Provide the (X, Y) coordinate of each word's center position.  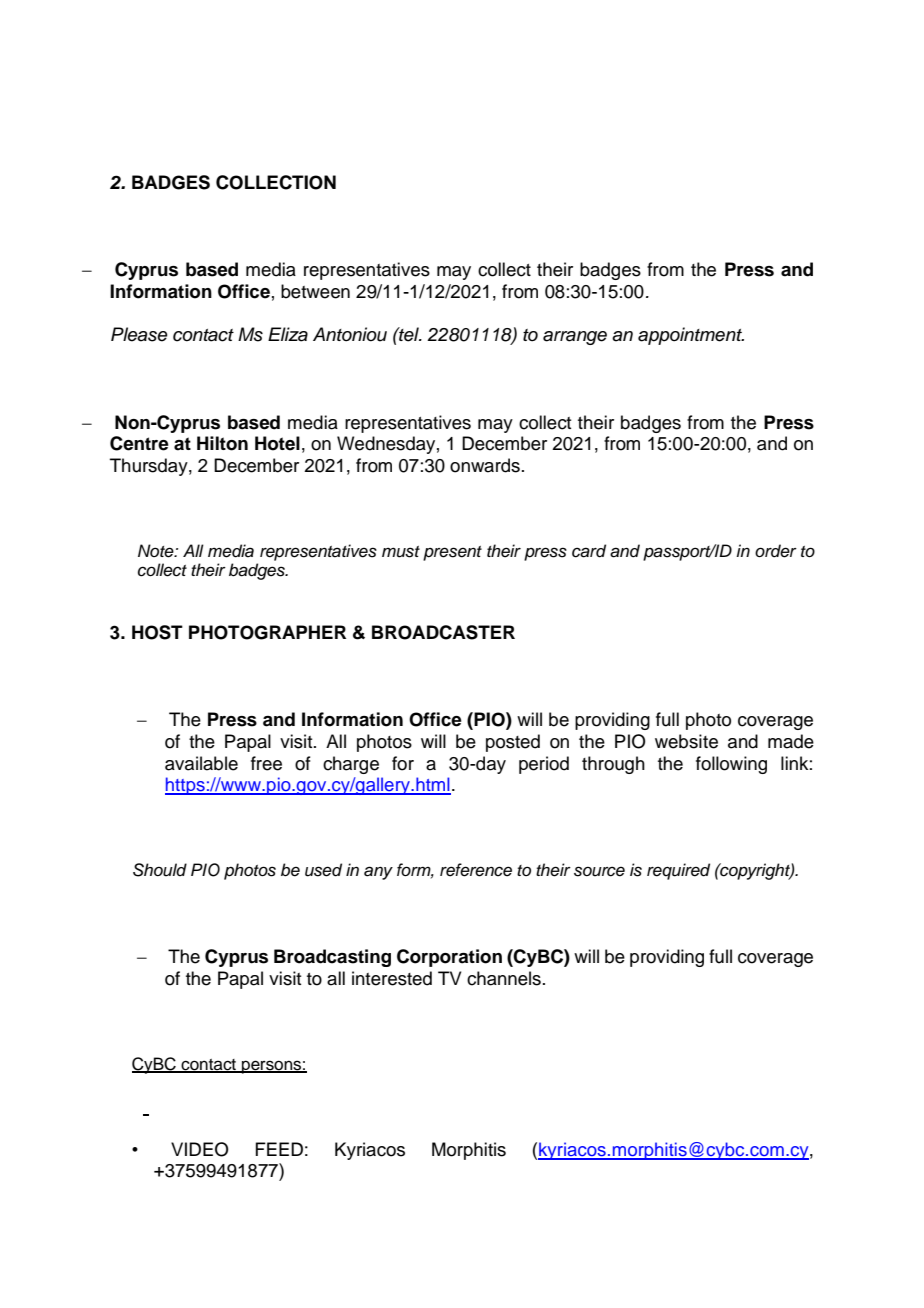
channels (504, 978)
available (201, 763)
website (686, 741)
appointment (691, 336)
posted (513, 743)
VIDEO (200, 1149)
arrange (575, 338)
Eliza (288, 334)
